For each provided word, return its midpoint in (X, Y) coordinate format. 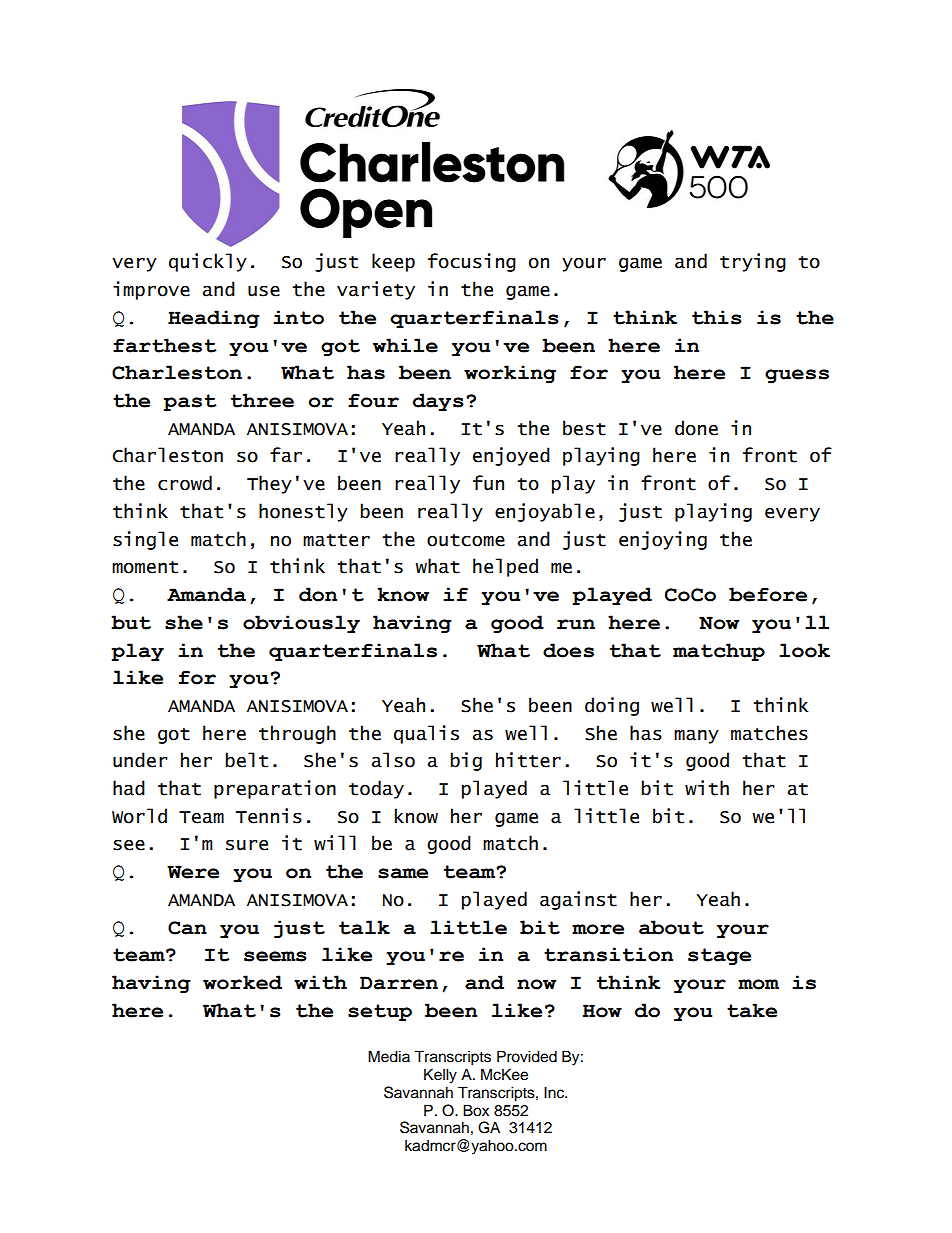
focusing (472, 262)
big (466, 761)
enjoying (663, 540)
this (717, 317)
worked (242, 982)
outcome (466, 540)
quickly (208, 262)
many (696, 736)
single (145, 540)
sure (247, 845)
